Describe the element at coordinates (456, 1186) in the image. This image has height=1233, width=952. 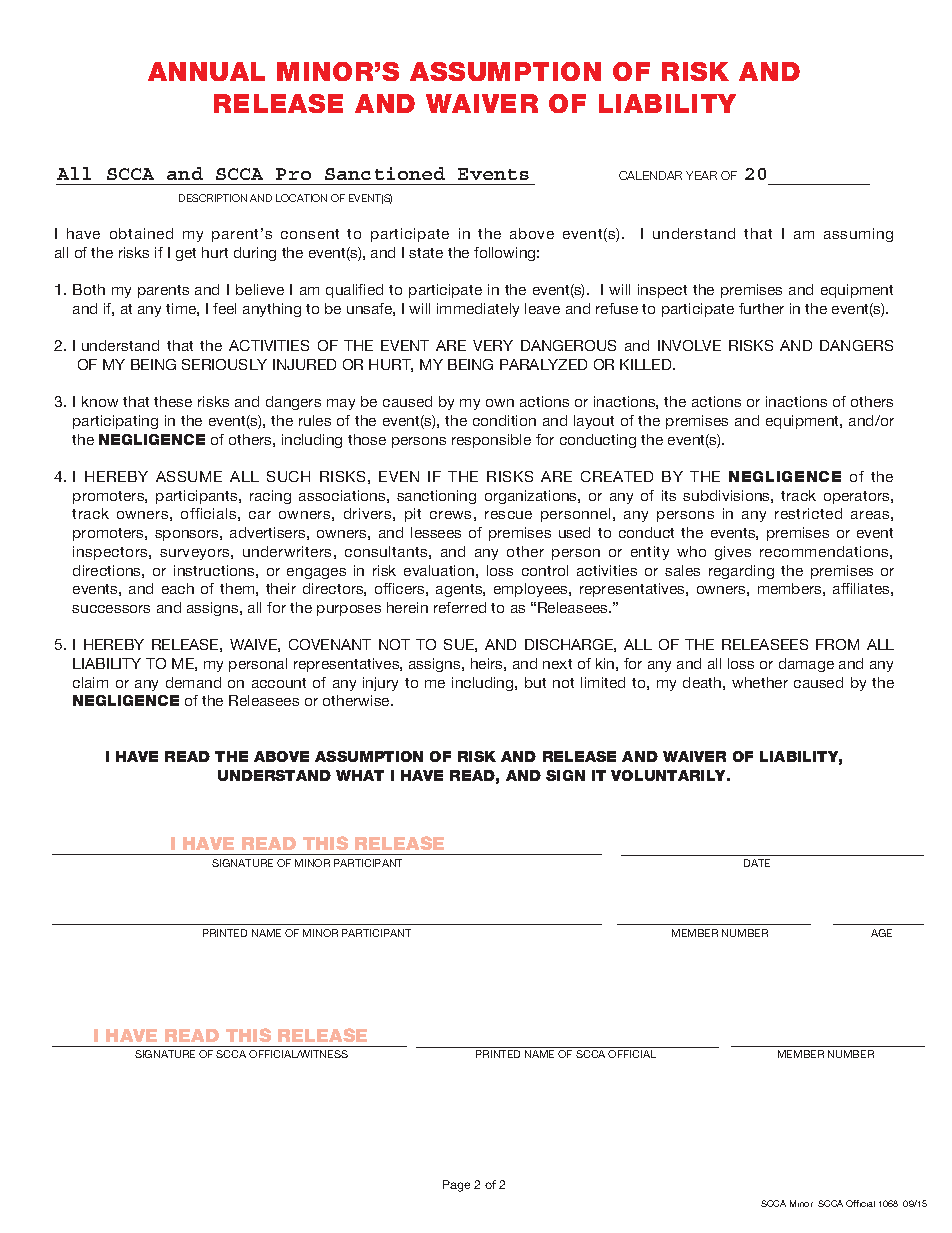
I see `Page` at that location.
